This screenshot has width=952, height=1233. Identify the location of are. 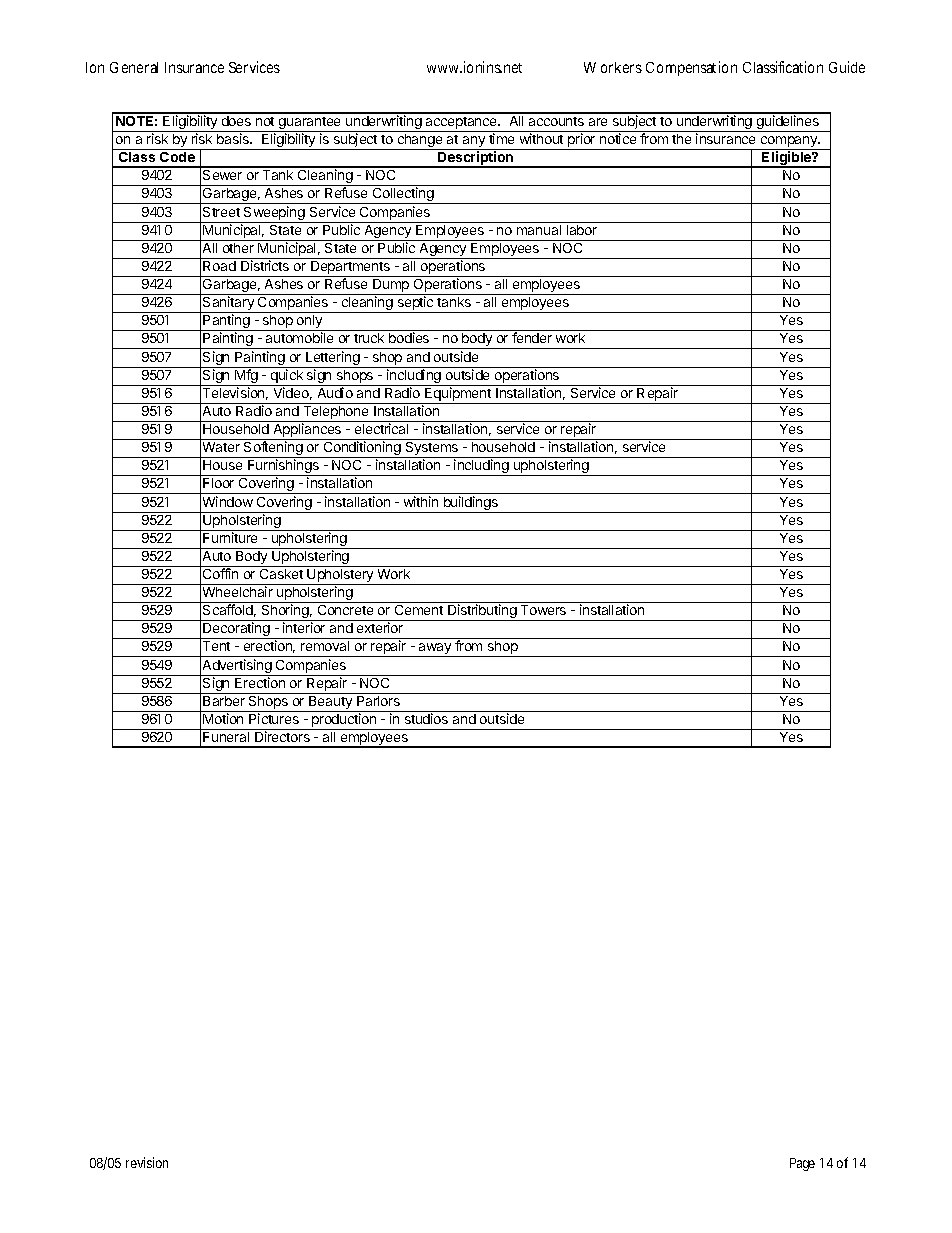
(598, 122).
